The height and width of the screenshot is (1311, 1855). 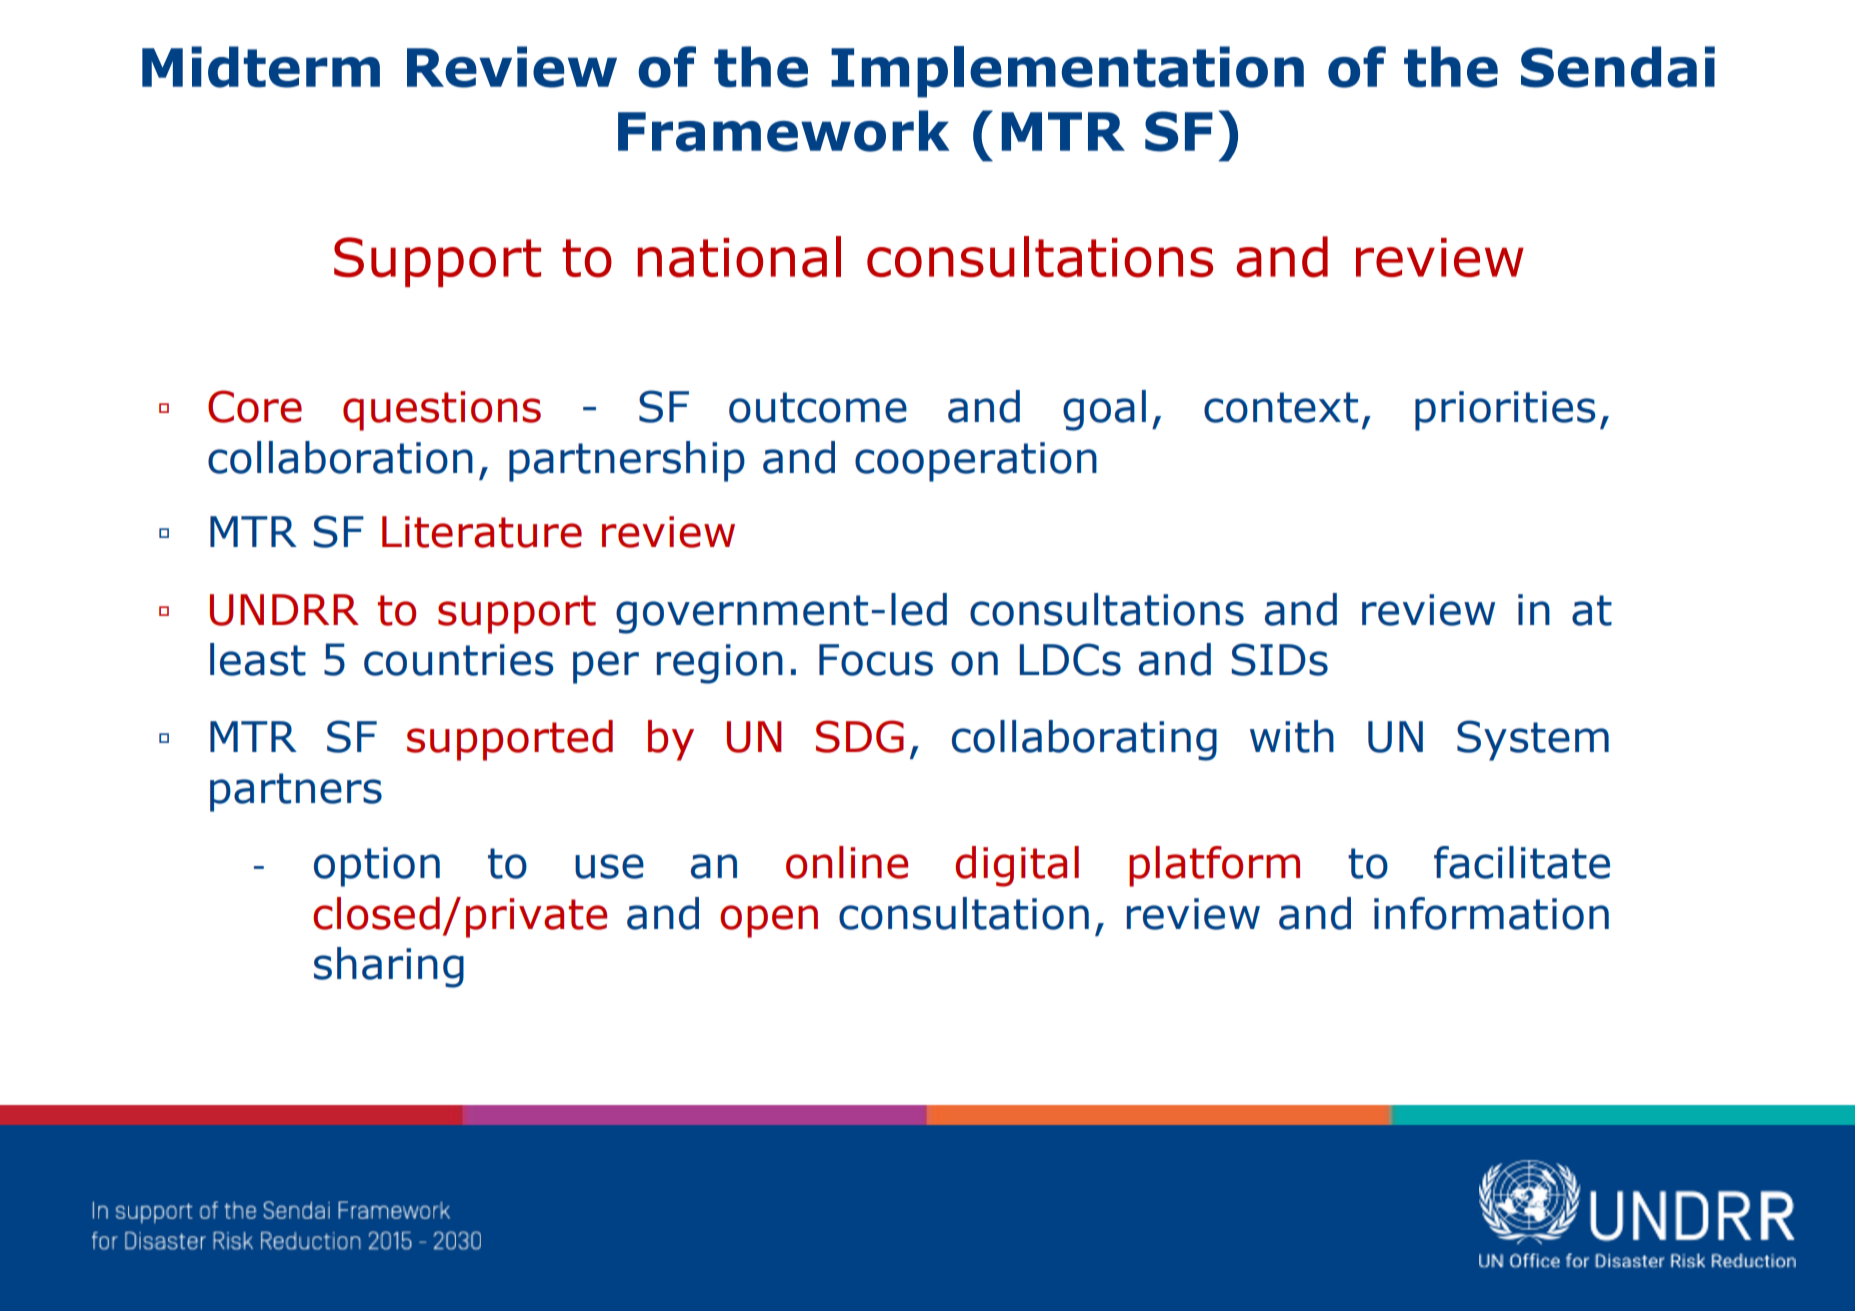 I want to click on SDG, so click(x=860, y=736).
